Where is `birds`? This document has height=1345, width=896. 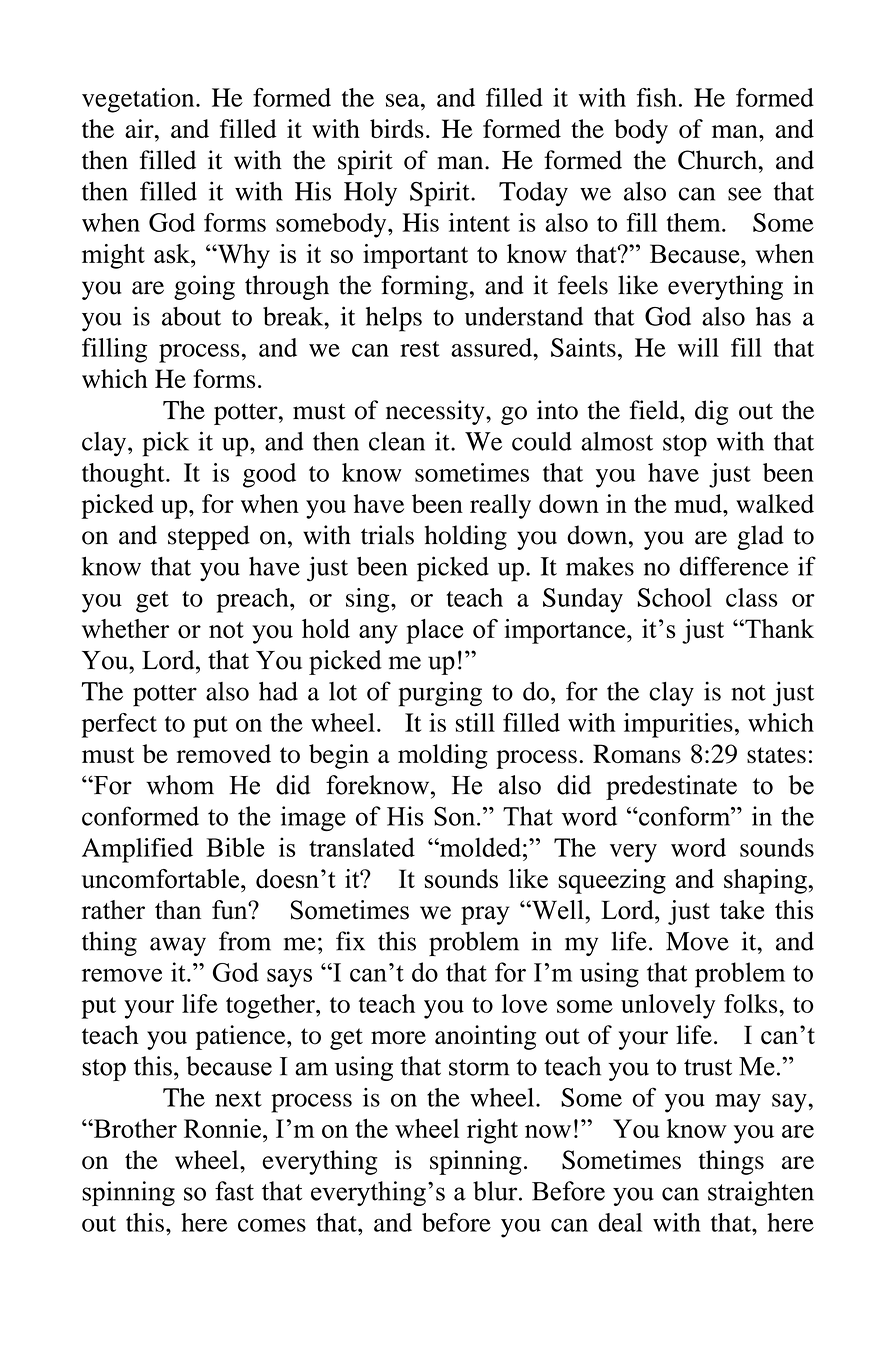
birds is located at coordinates (397, 128).
